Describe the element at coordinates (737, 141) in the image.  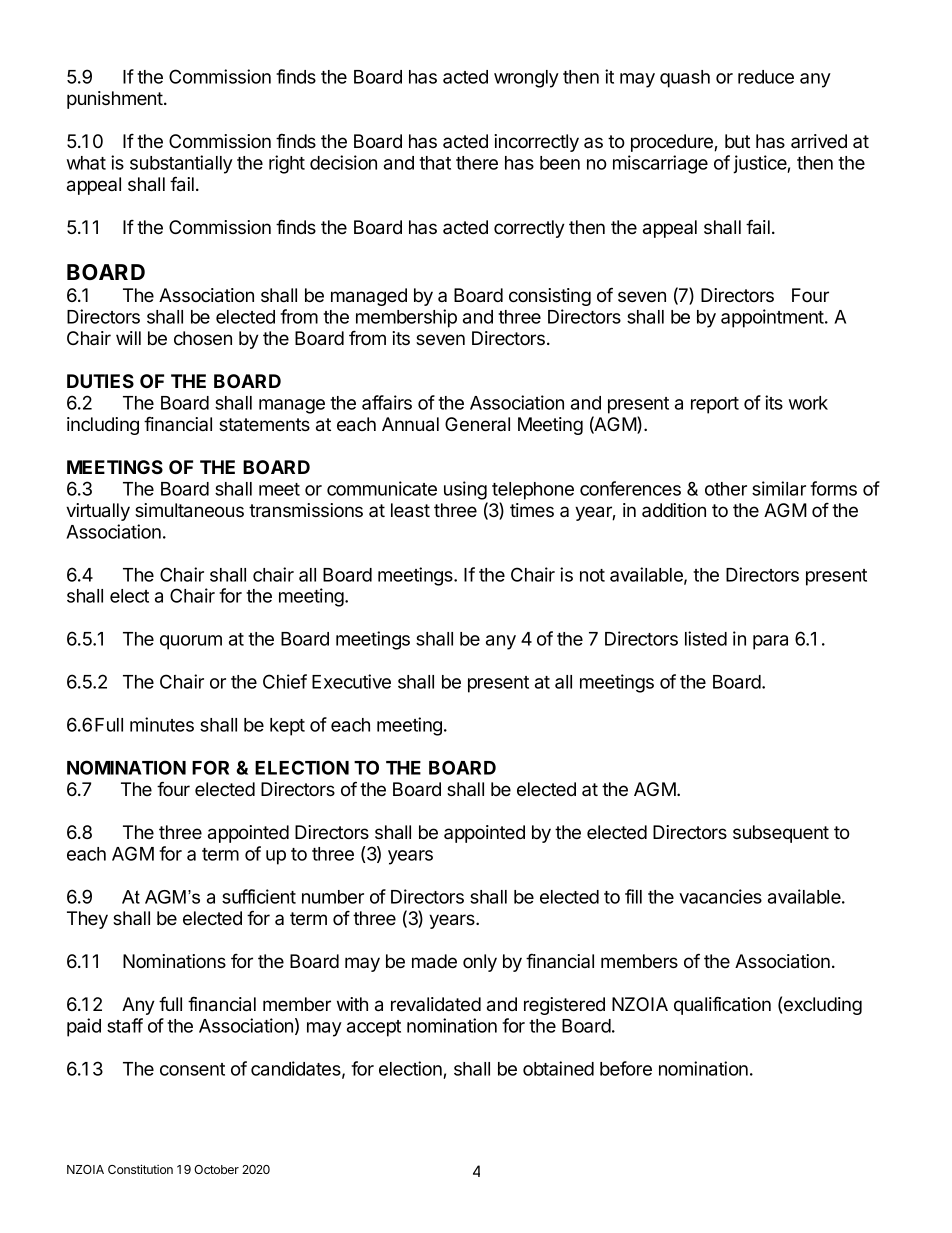
I see `but` at that location.
